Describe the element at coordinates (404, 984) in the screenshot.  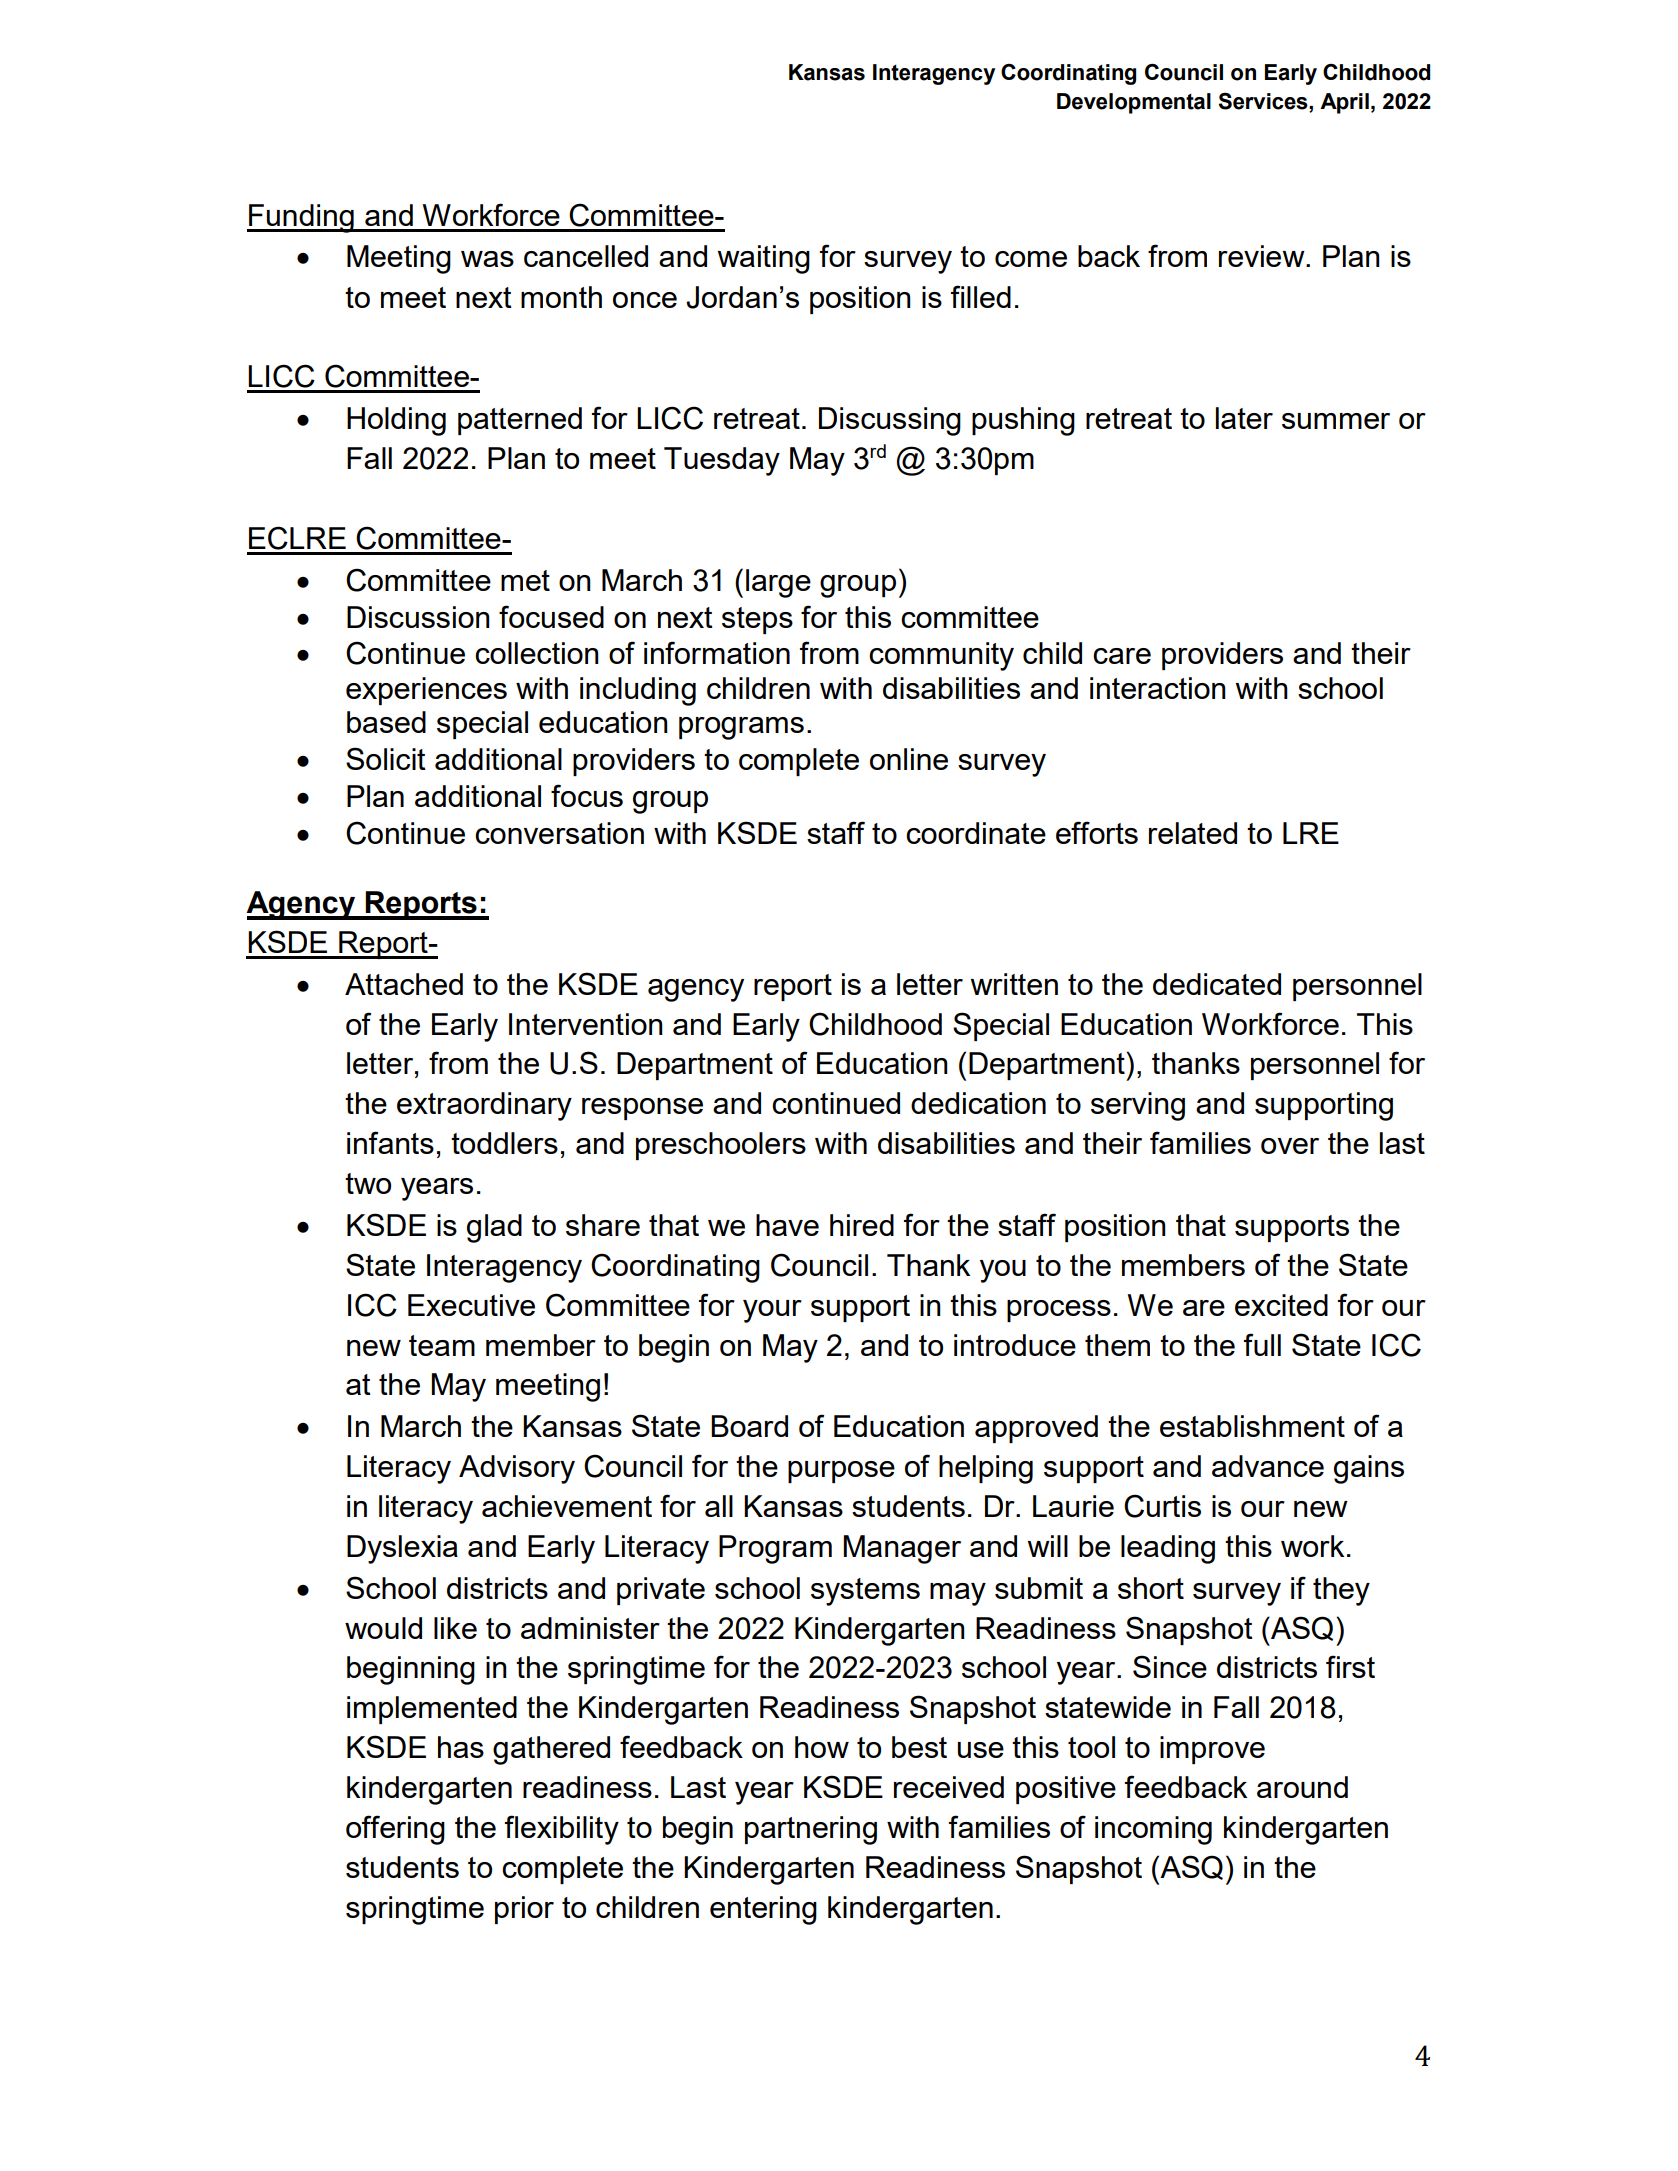
I see `Attached` at that location.
